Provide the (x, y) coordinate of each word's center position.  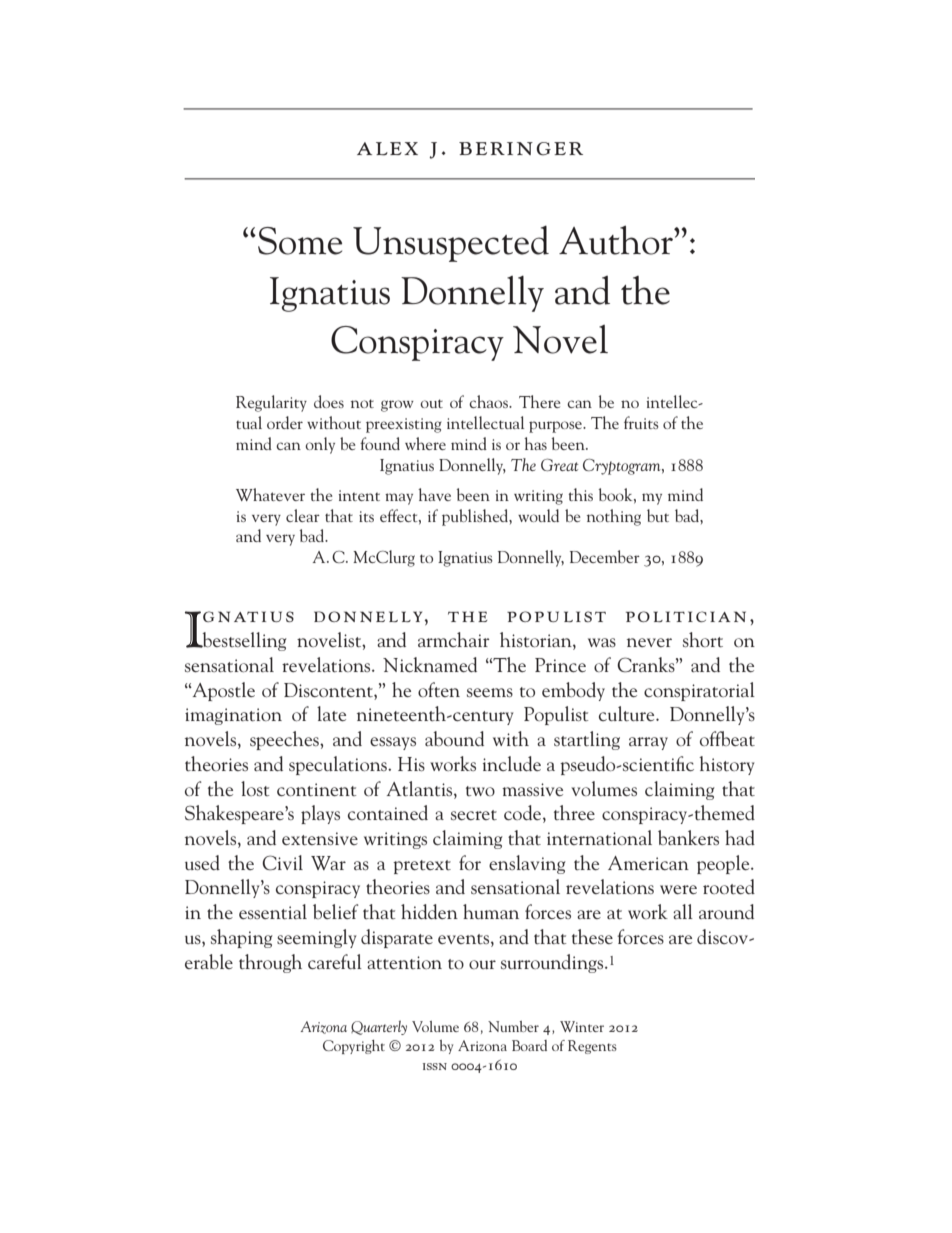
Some (300, 241)
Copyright (354, 1047)
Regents (592, 1047)
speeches (285, 740)
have (434, 494)
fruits (641, 422)
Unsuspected (451, 243)
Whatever (270, 494)
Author (617, 240)
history (726, 765)
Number (513, 1026)
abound (454, 738)
